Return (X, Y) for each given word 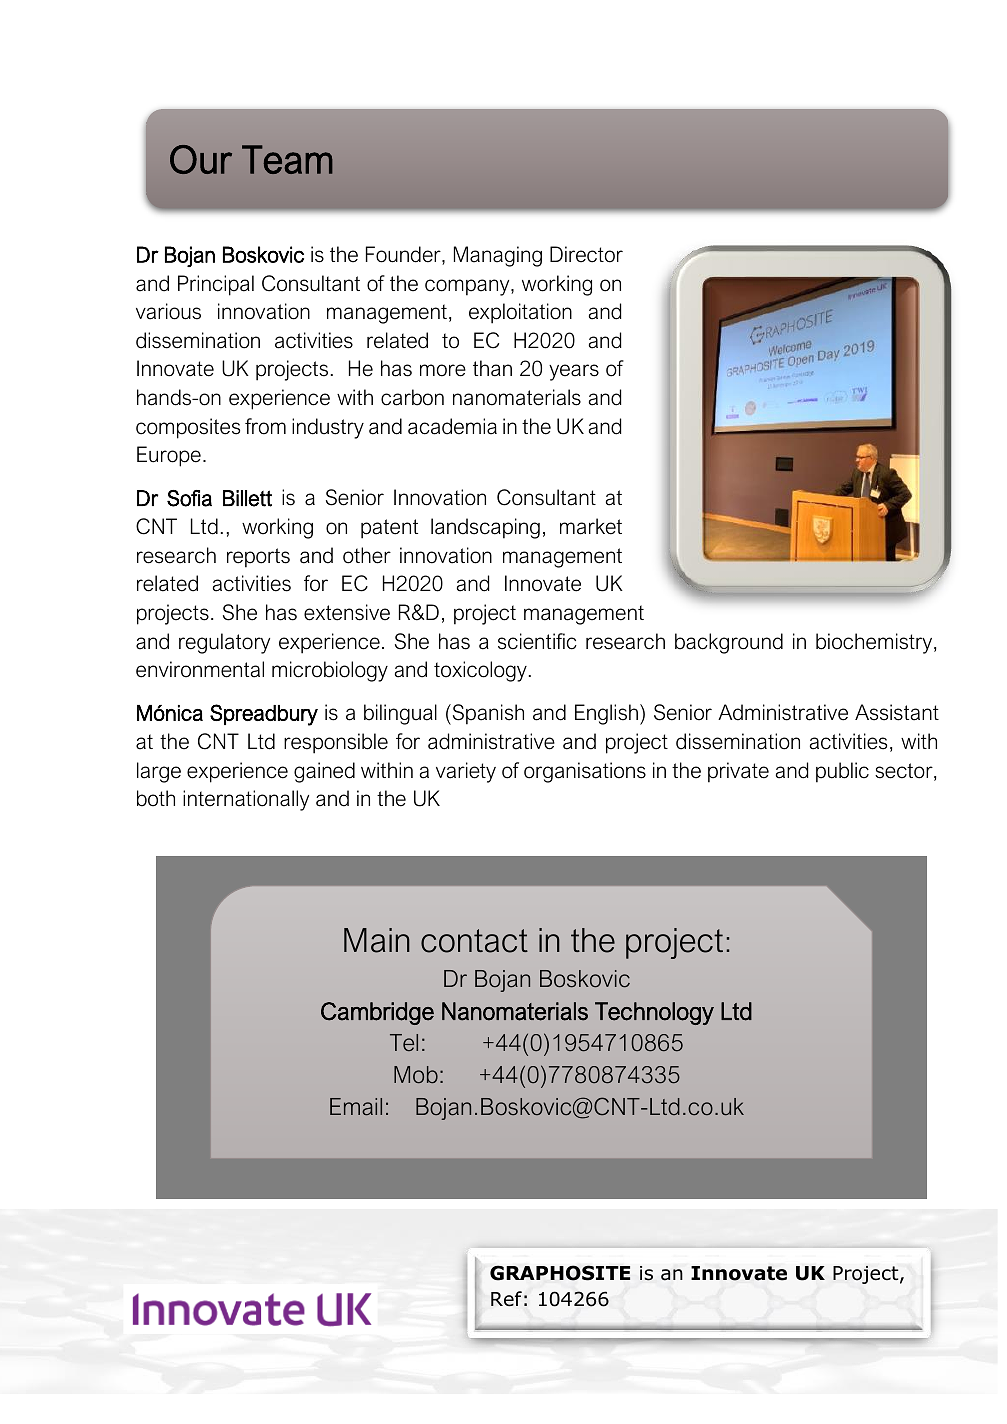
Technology (654, 1013)
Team (287, 159)
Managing (498, 256)
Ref (506, 1299)
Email (356, 1107)
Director (586, 254)
